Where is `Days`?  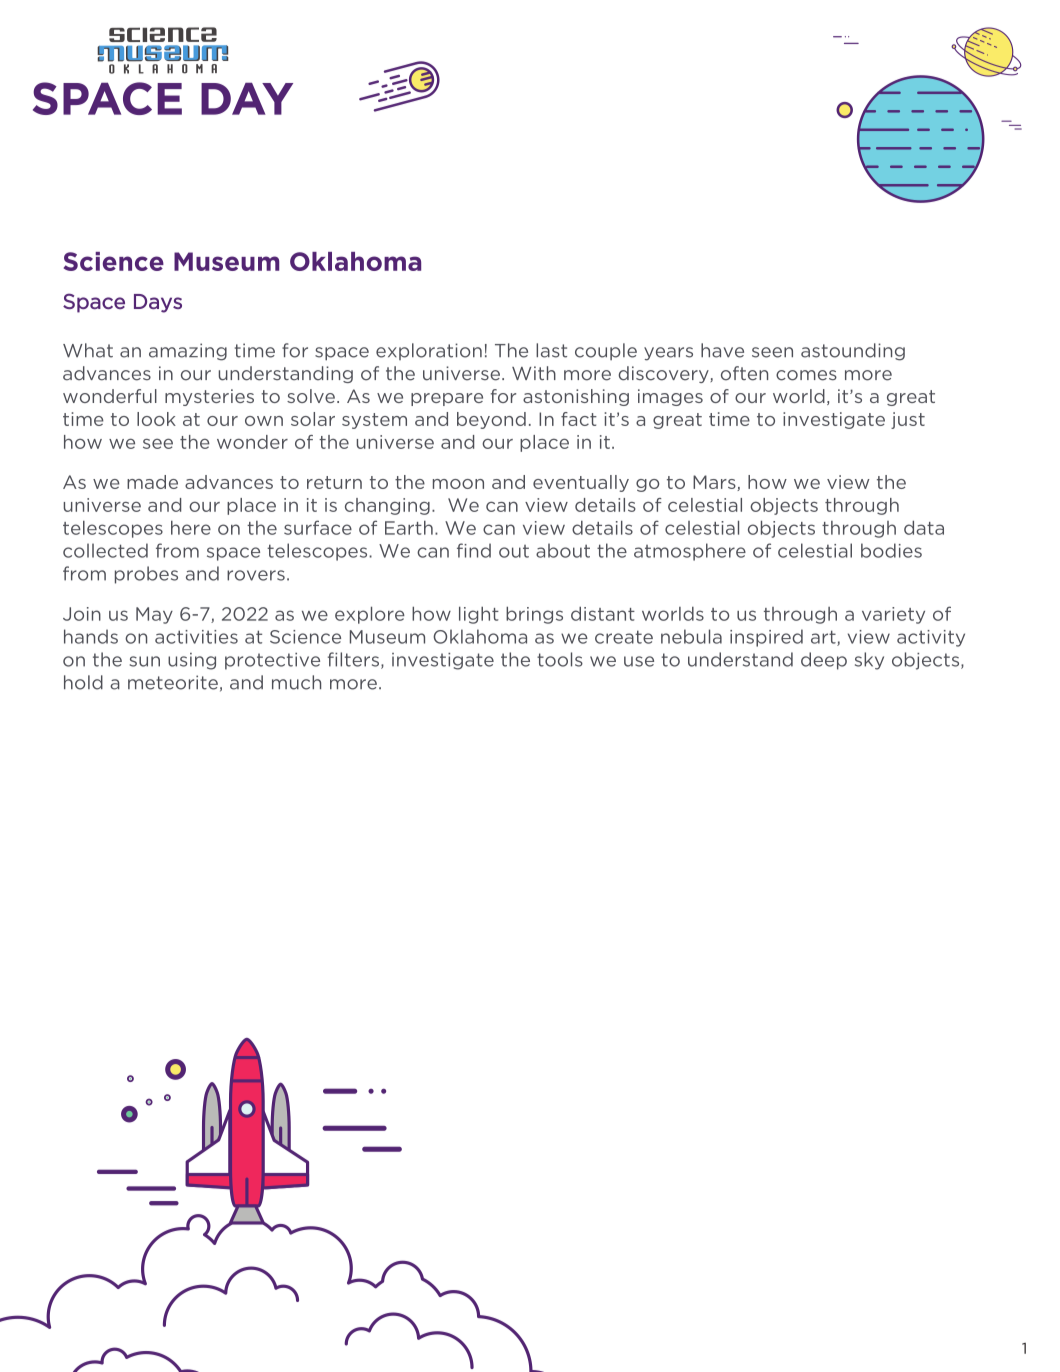
Days is located at coordinates (158, 303).
